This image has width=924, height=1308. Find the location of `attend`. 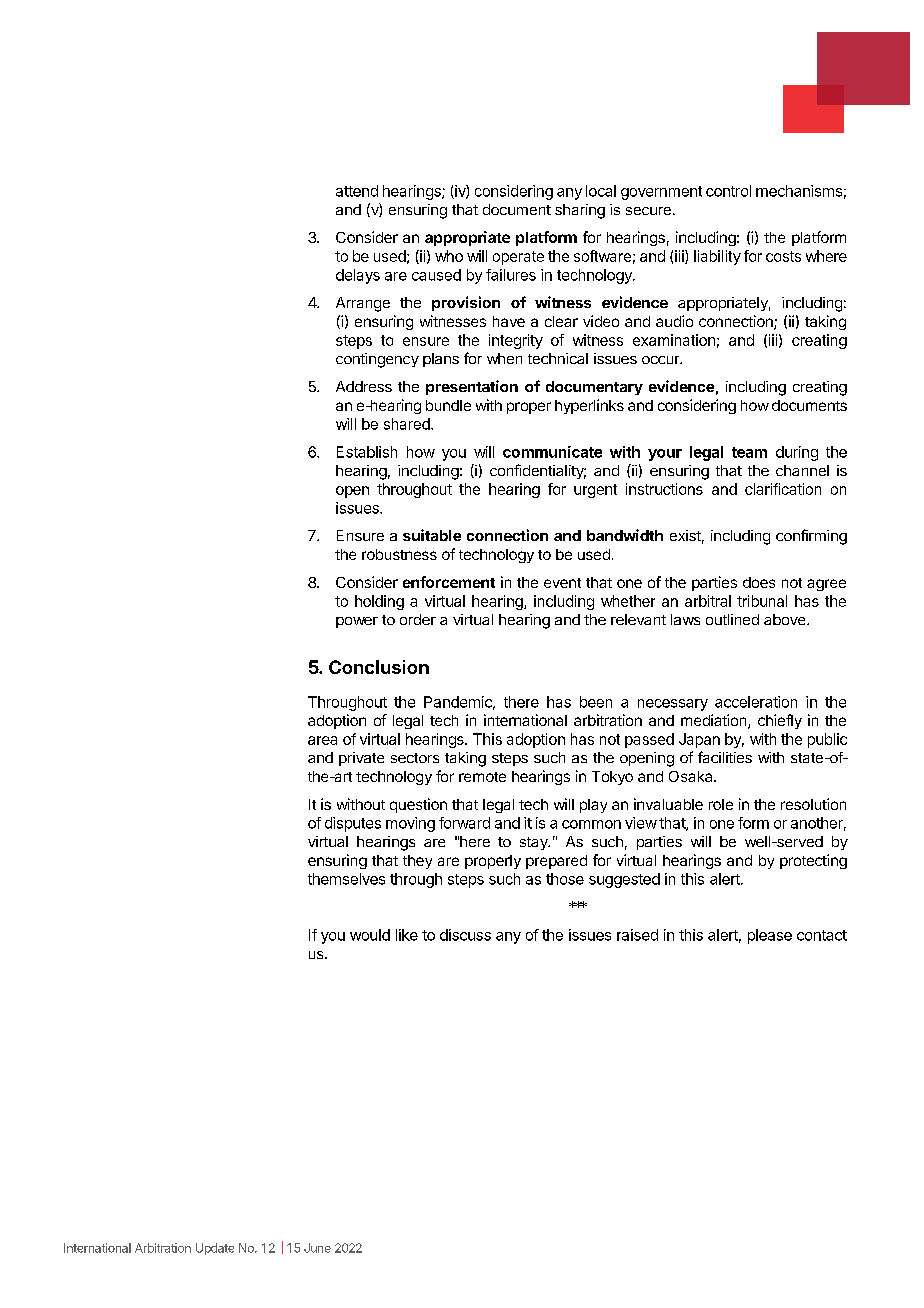

attend is located at coordinates (357, 191).
